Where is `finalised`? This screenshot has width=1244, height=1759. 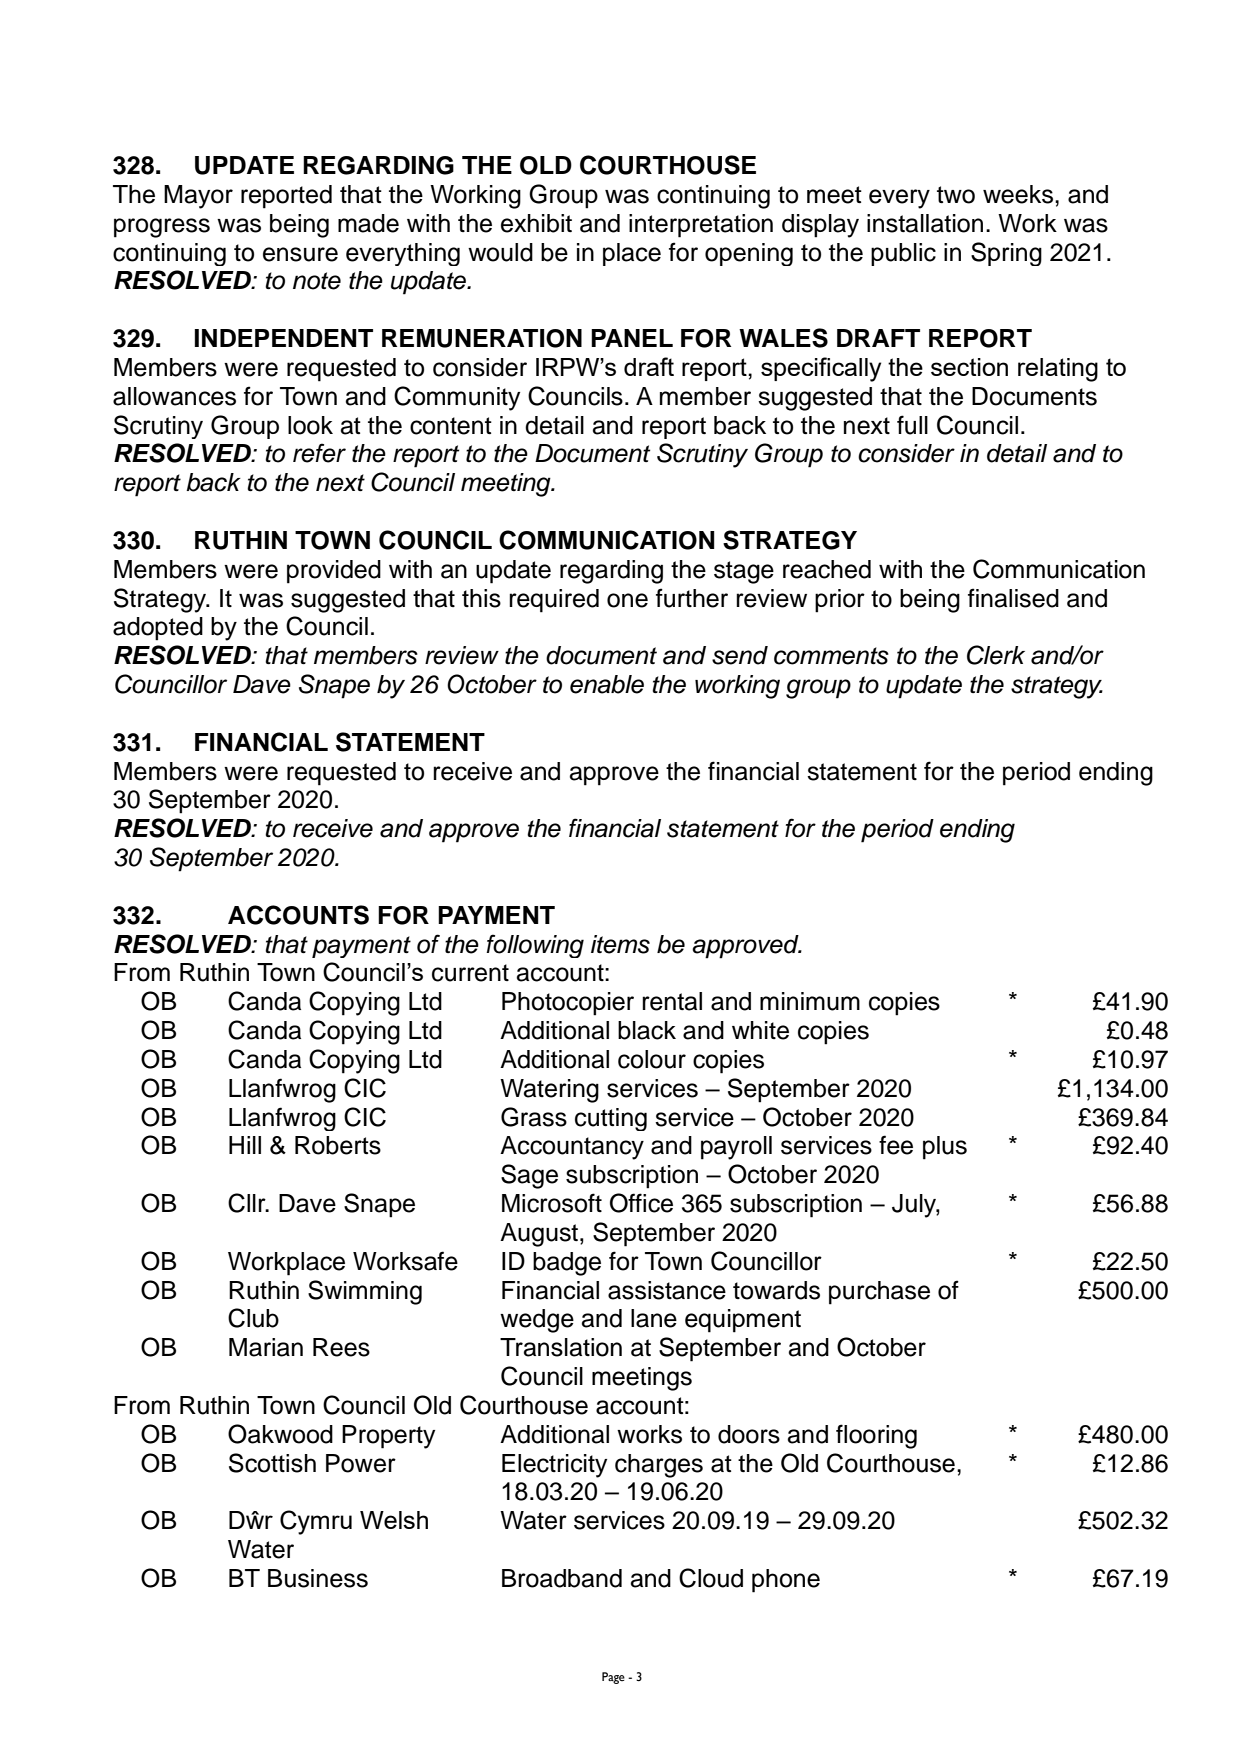 finalised is located at coordinates (1013, 598).
